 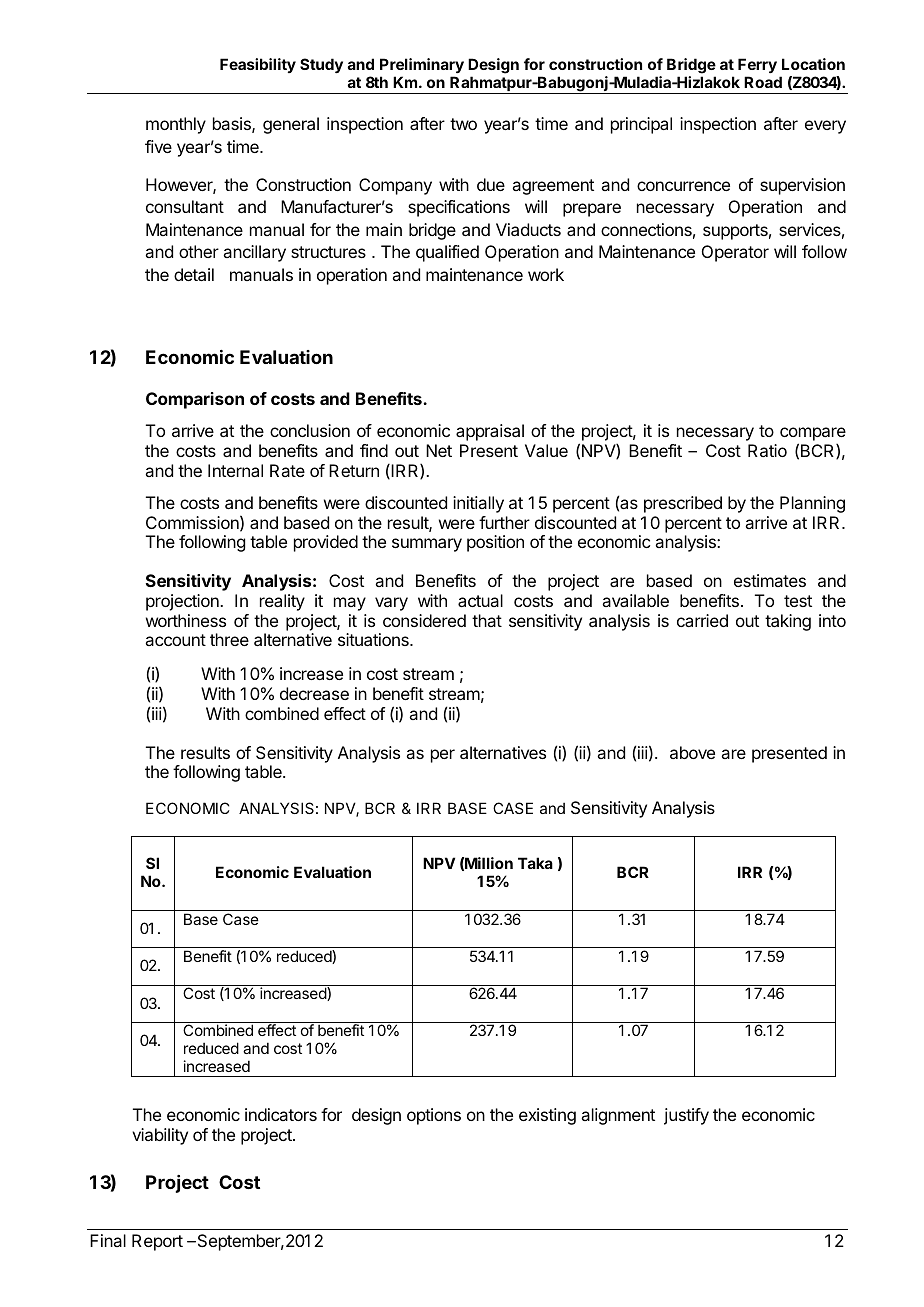 I want to click on Report, so click(x=157, y=1242).
